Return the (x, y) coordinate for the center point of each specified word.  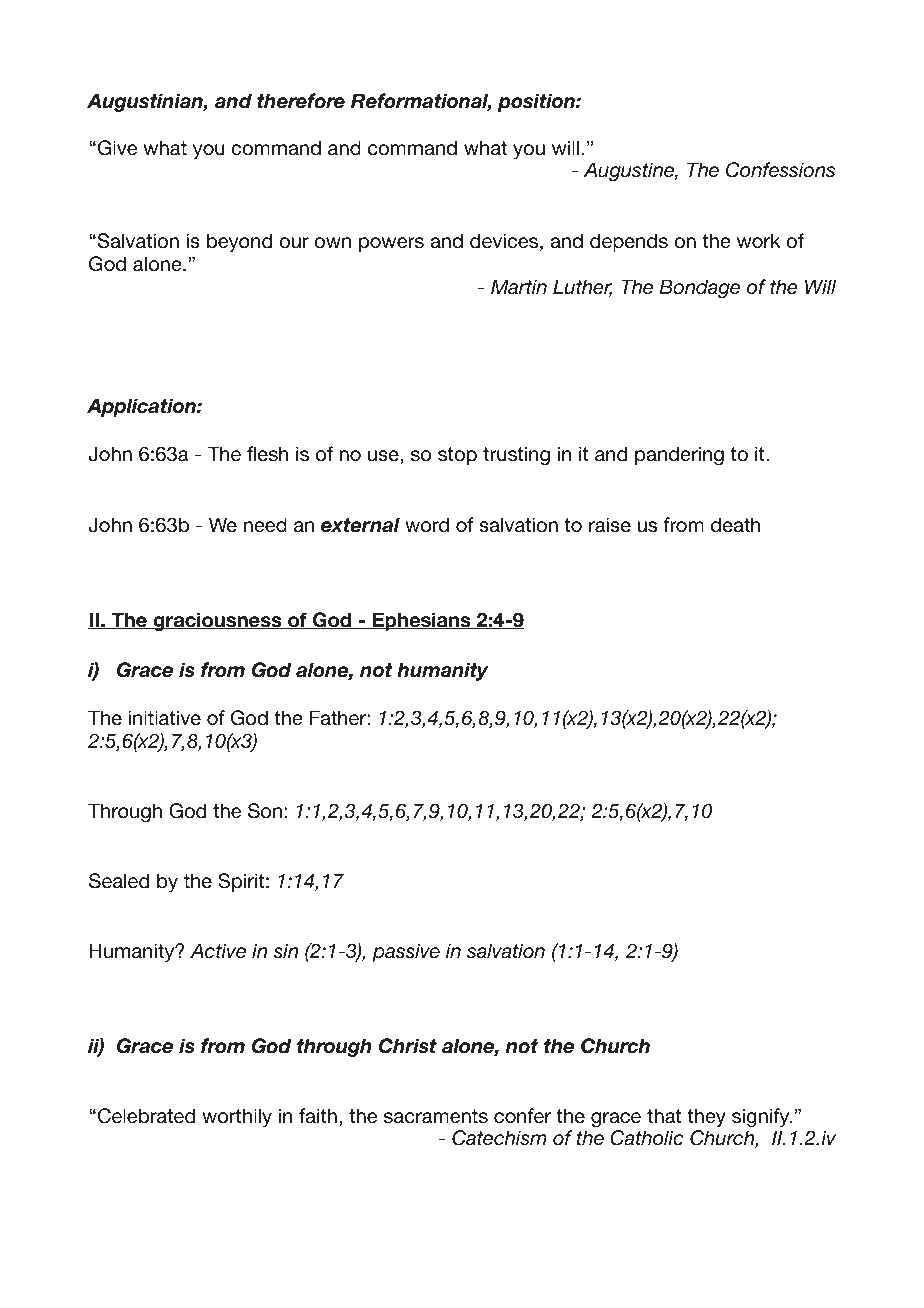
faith (318, 1115)
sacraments (436, 1116)
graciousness (217, 621)
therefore (301, 101)
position (537, 102)
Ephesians (422, 621)
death (735, 524)
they (706, 1117)
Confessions (780, 170)
